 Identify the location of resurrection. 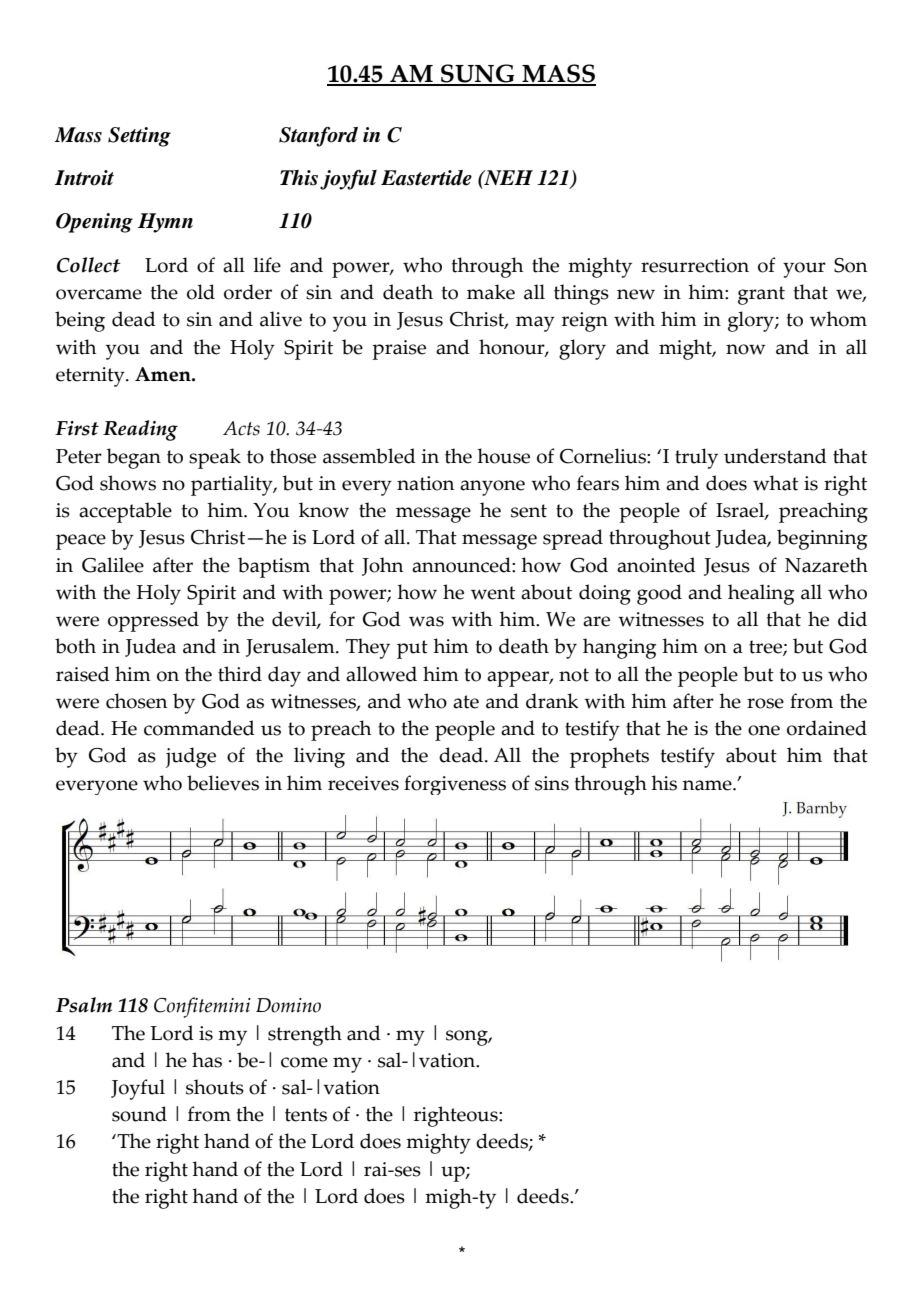
(695, 265).
